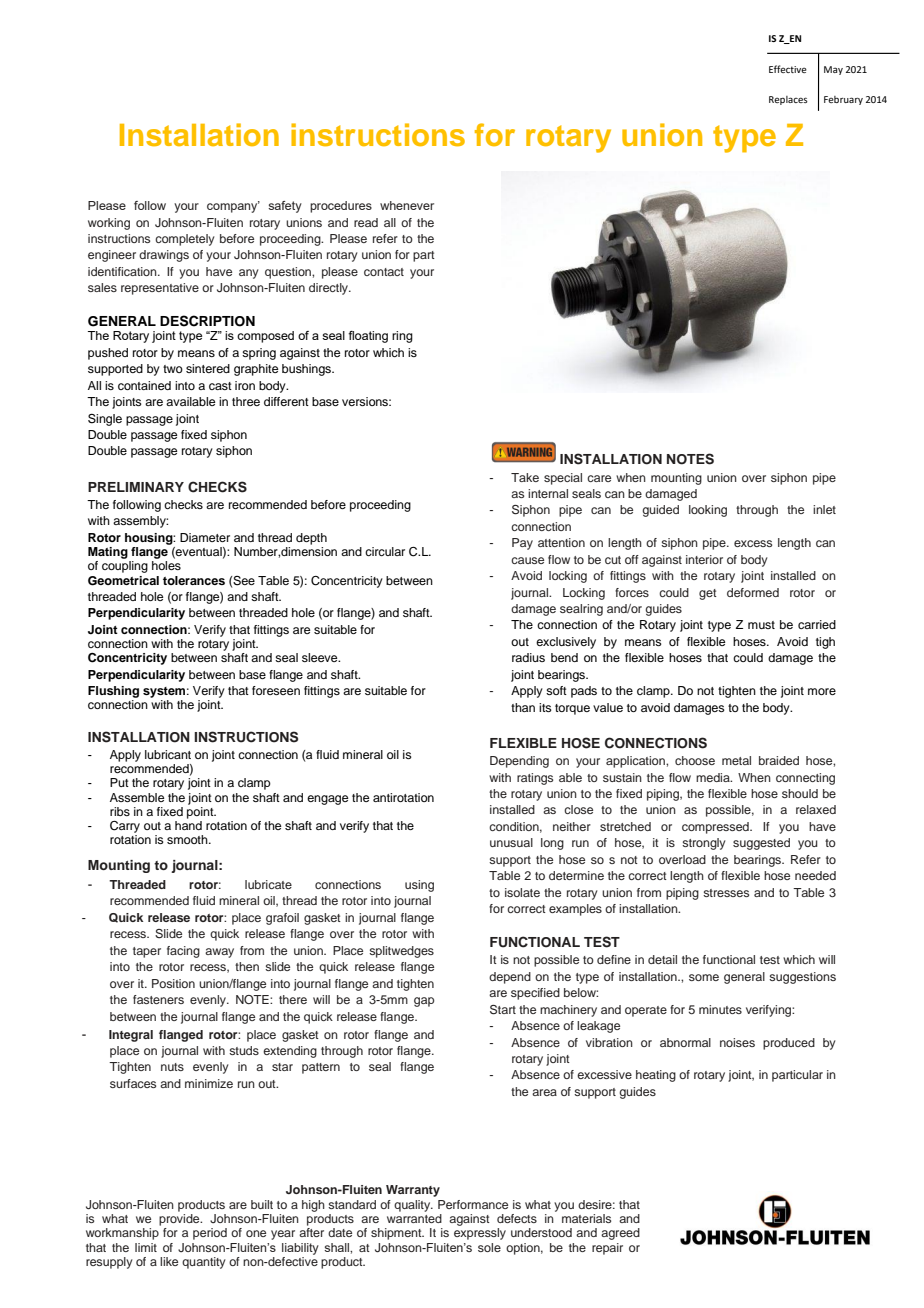 The height and width of the screenshot is (1308, 924). I want to click on floating, so click(368, 337).
